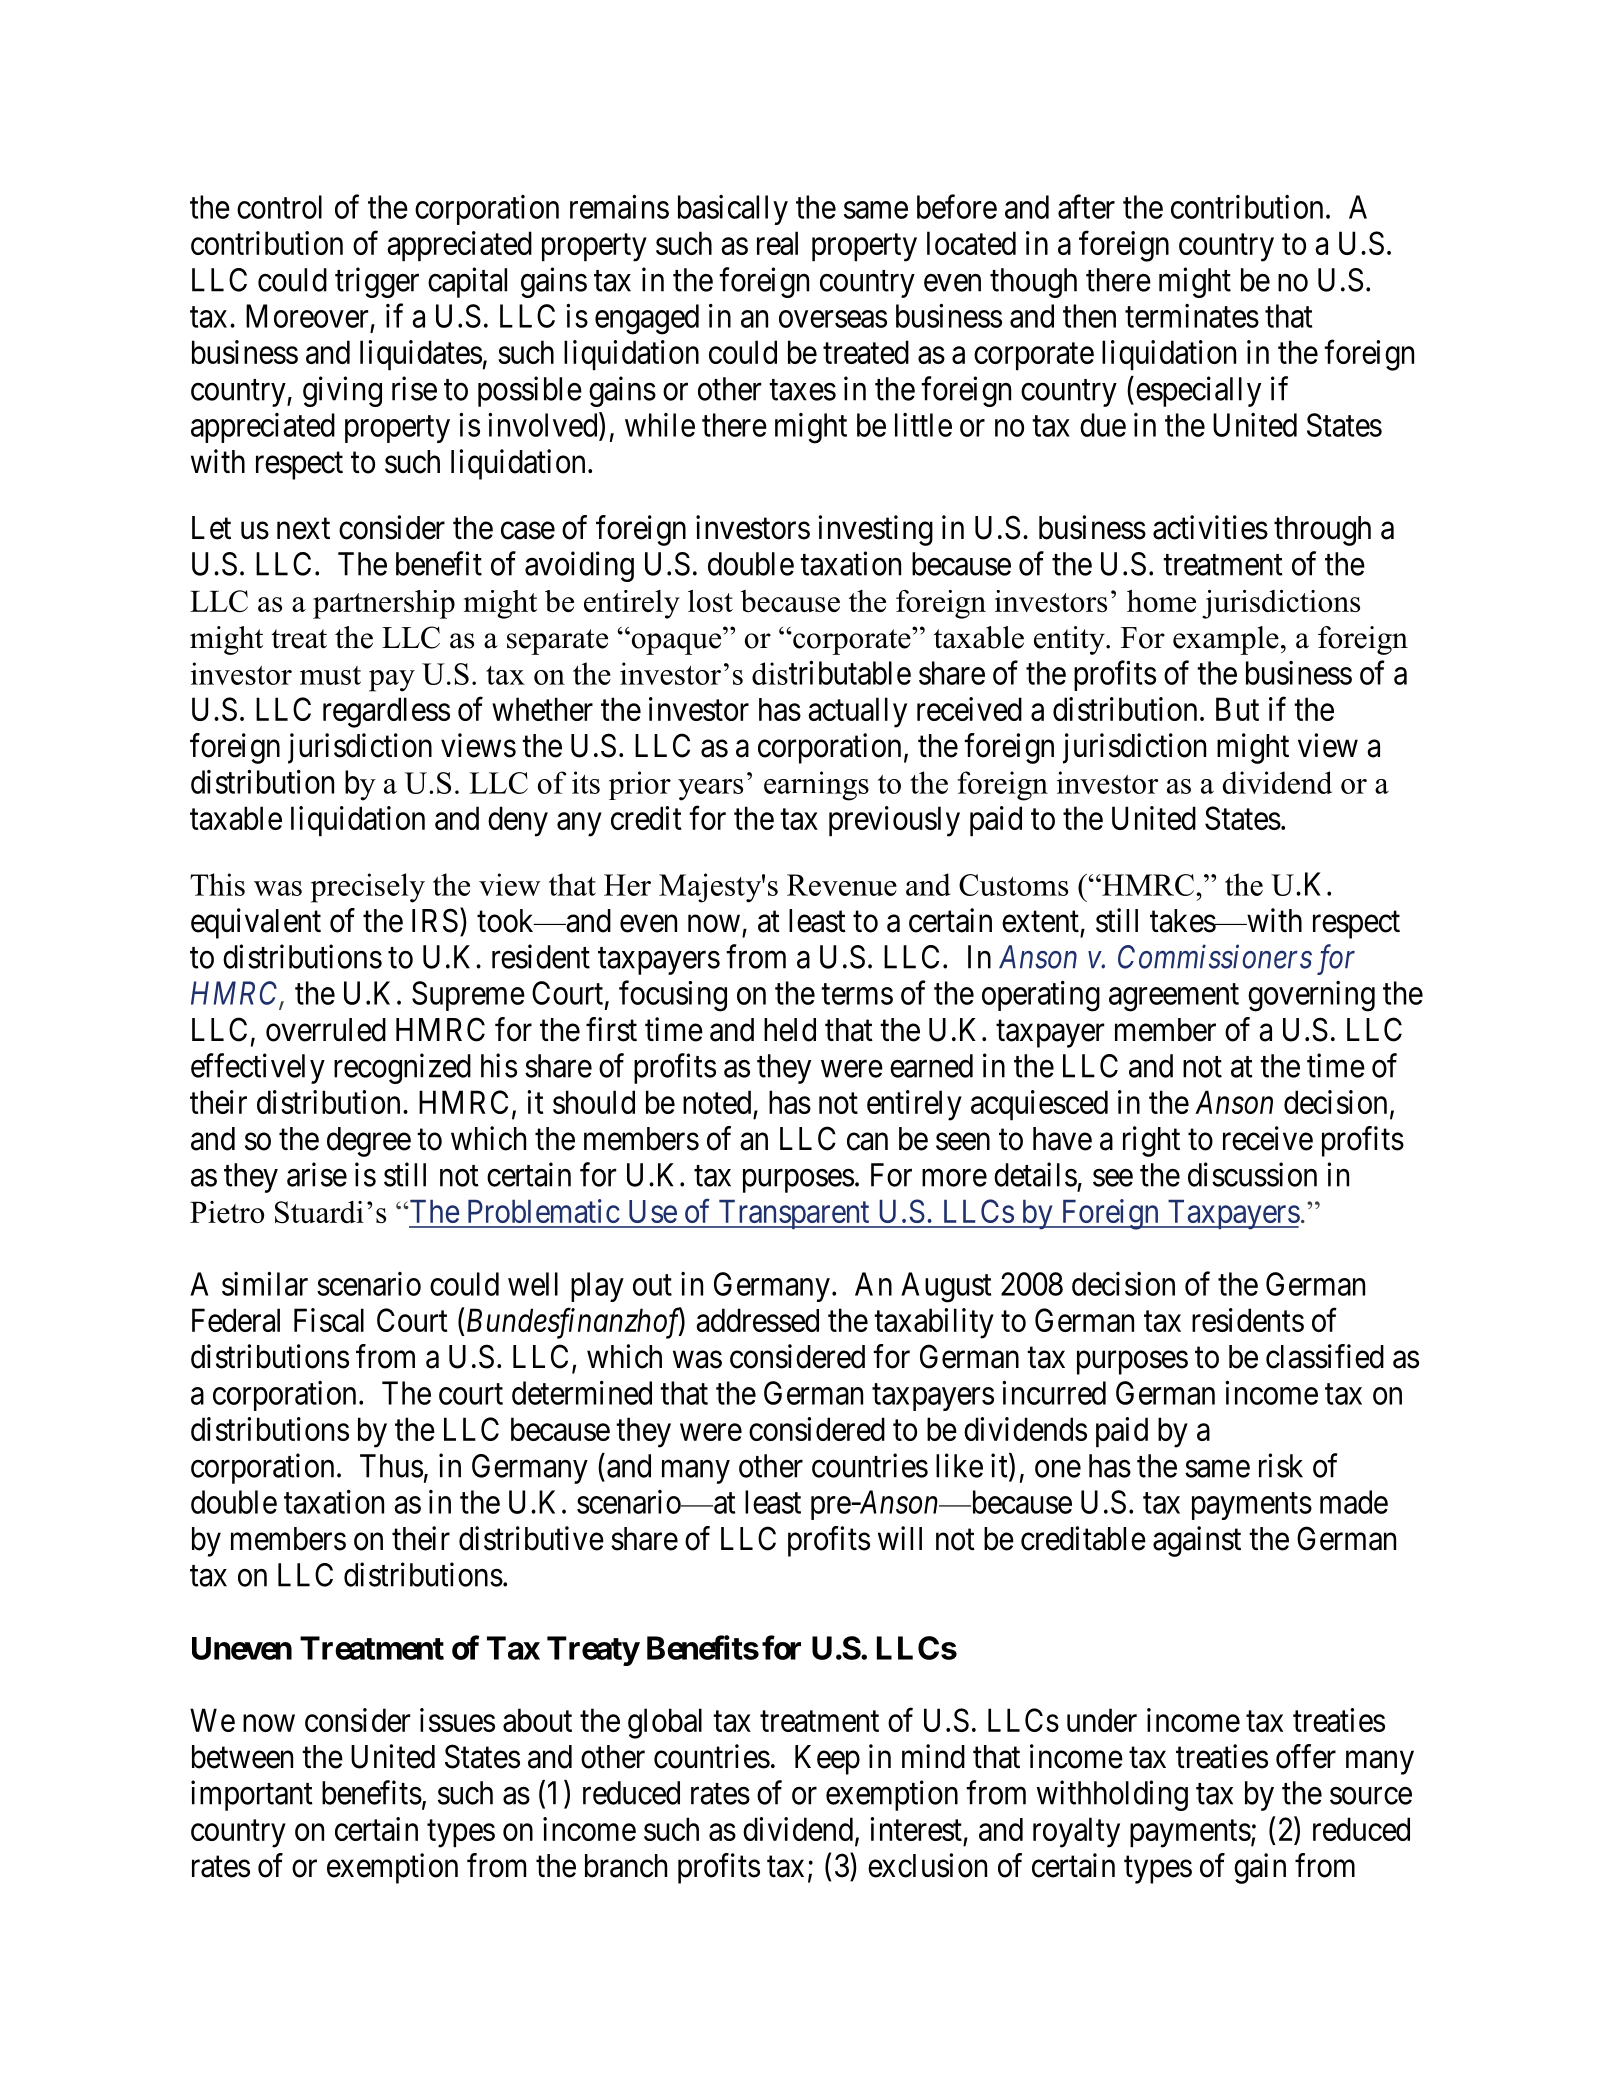 The width and height of the page is (1612, 2086). I want to click on important, so click(252, 1795).
